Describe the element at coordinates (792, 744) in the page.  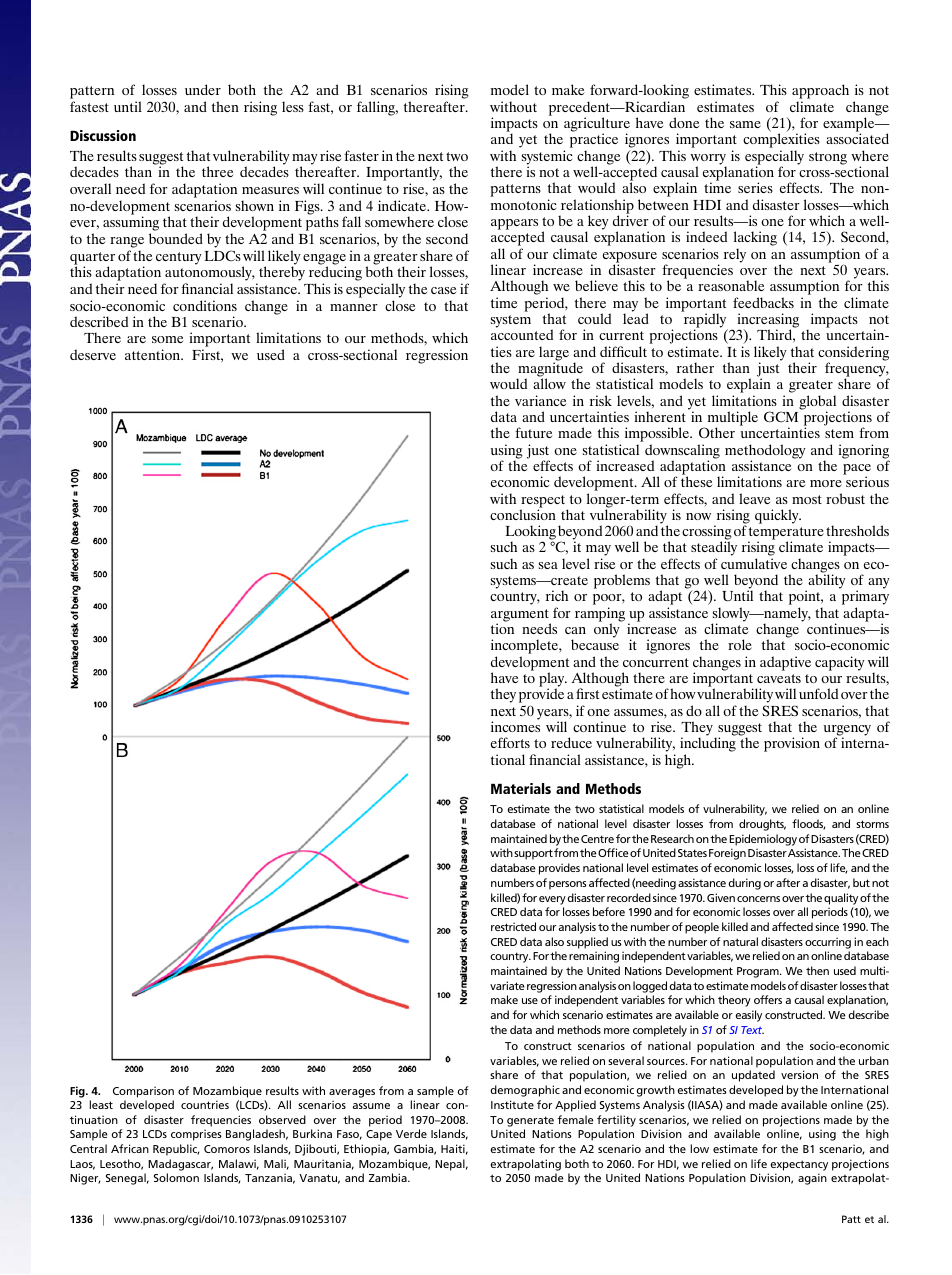
I see `provision` at that location.
